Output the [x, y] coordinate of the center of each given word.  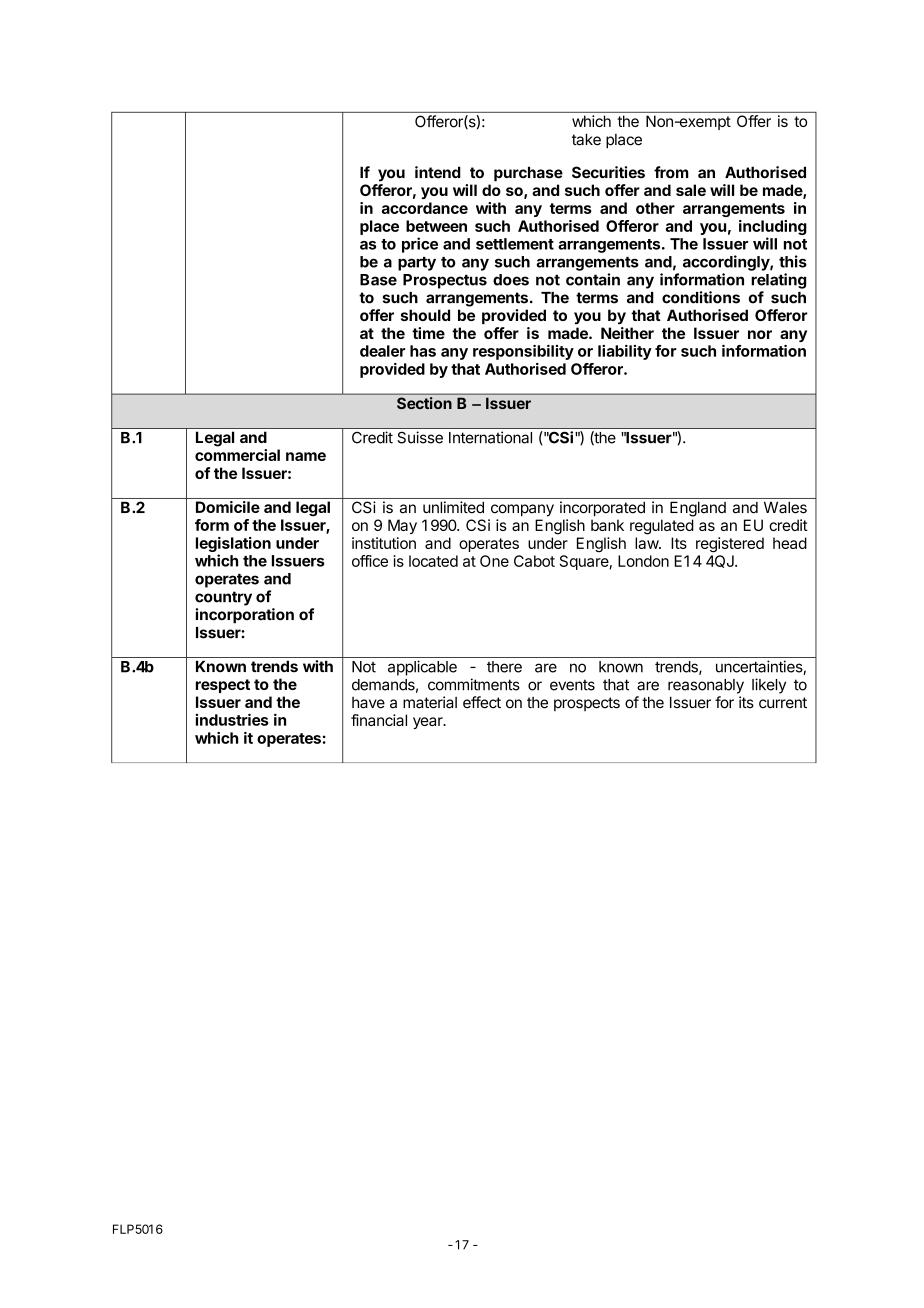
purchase [528, 174]
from [671, 172]
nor [760, 334]
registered [730, 545]
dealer [383, 351]
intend [438, 172]
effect [482, 702]
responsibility [523, 352]
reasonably [706, 686]
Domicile [228, 507]
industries [232, 719]
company [522, 510]
